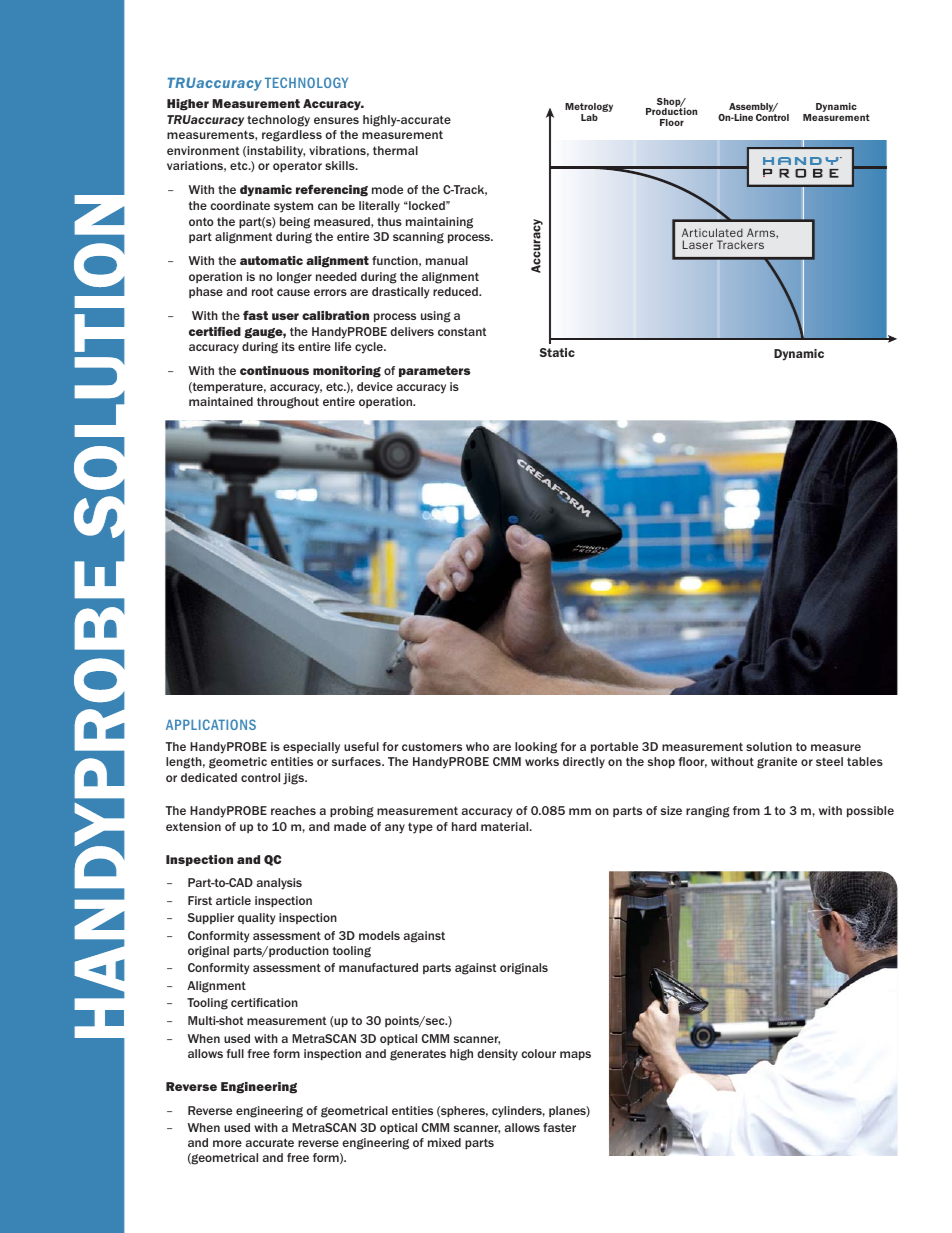  What do you see at coordinates (769, 746) in the screenshot?
I see `solution` at bounding box center [769, 746].
